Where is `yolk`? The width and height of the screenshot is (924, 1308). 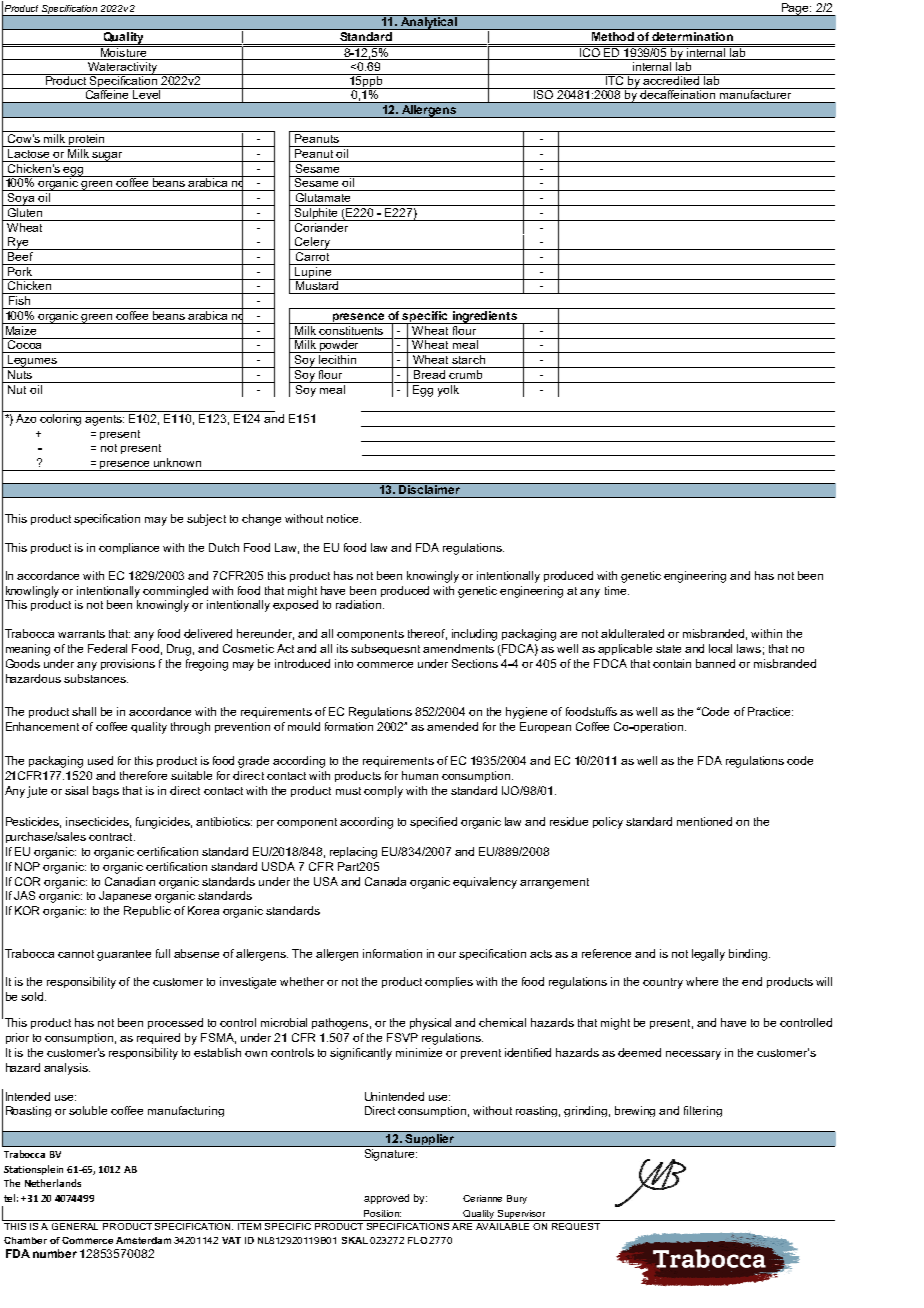
yolk is located at coordinates (449, 389).
